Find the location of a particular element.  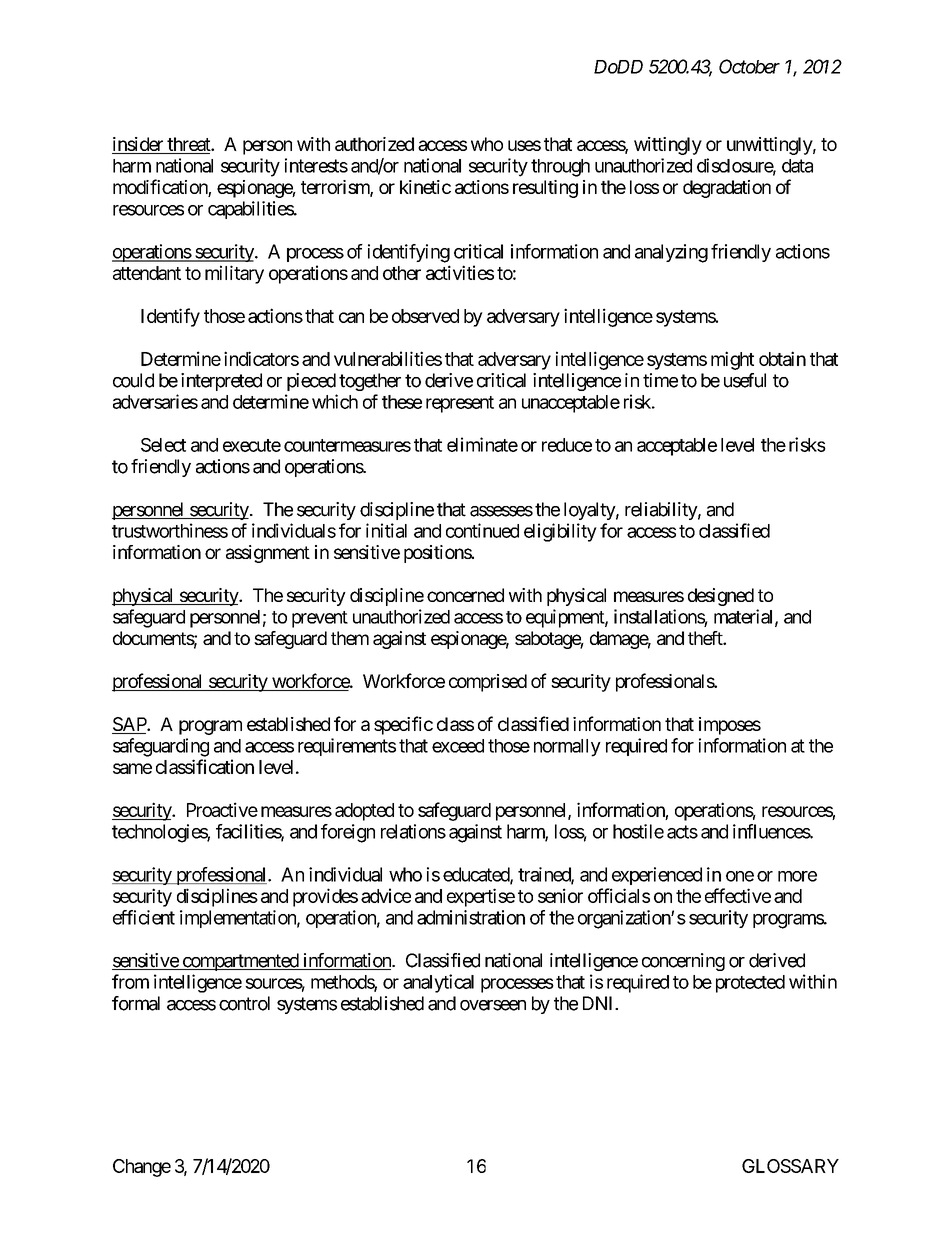

control is located at coordinates (244, 1003).
